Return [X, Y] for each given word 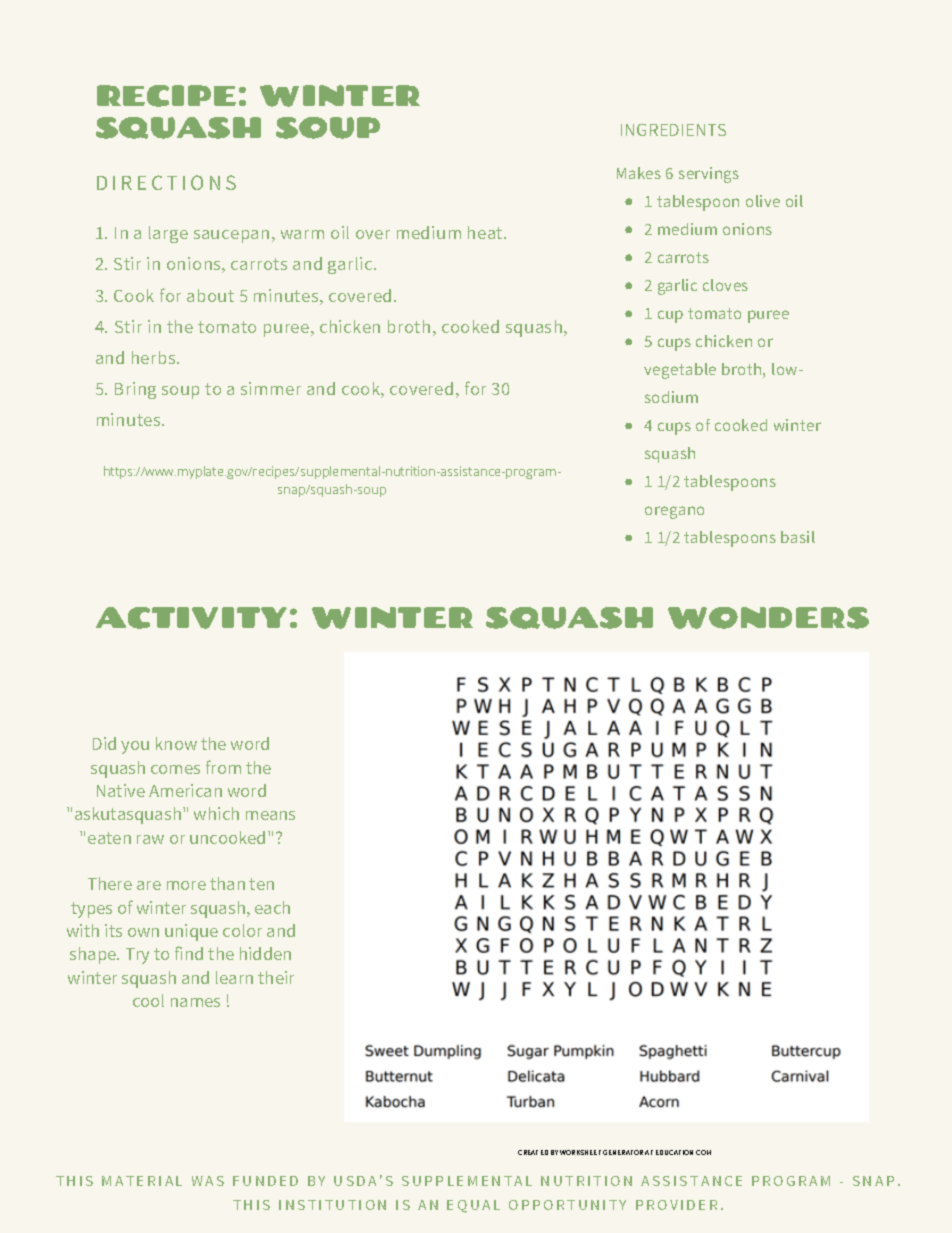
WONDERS [768, 618]
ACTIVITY [191, 618]
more [186, 885]
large [168, 234]
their [276, 977]
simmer [271, 388]
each [272, 907]
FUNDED [265, 1181]
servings [709, 175]
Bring [135, 390]
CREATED [533, 1152]
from [223, 767]
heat [486, 232]
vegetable [680, 371]
